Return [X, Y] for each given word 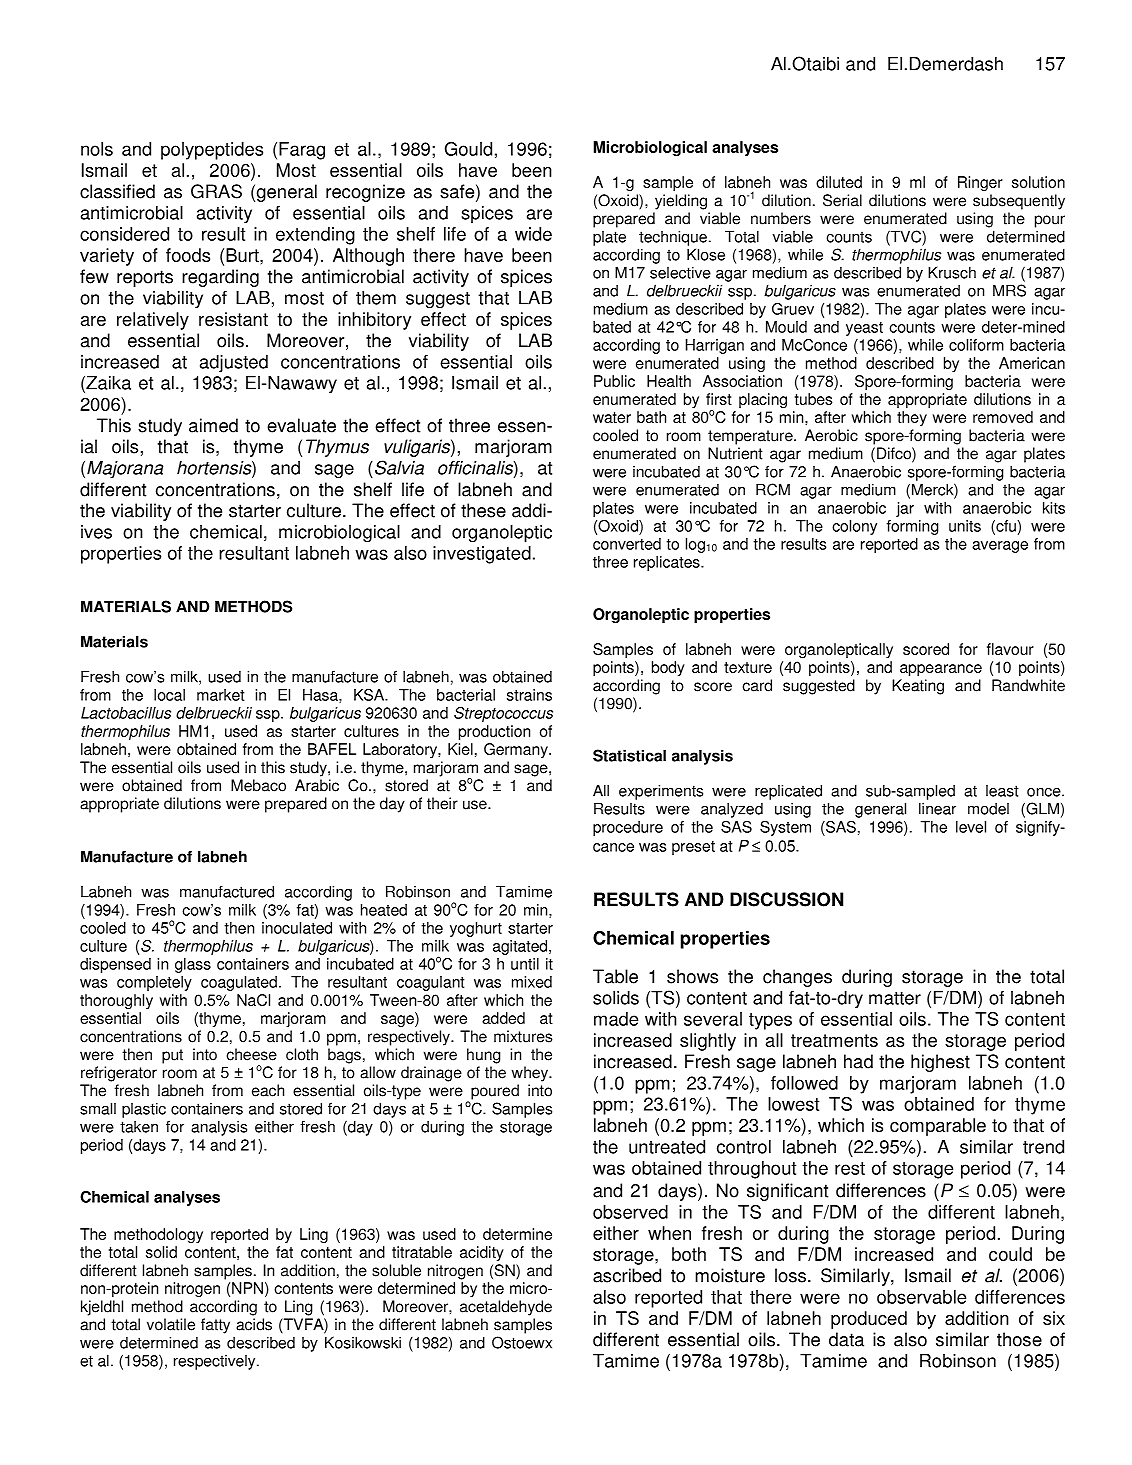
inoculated [297, 928]
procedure [628, 828]
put [172, 1056]
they [912, 418]
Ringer [980, 183]
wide [533, 234]
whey [531, 1074]
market [220, 695]
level [971, 827]
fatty [215, 1326]
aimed [213, 425]
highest [940, 1063]
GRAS [216, 191]
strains [529, 695]
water [612, 417]
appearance [941, 670]
